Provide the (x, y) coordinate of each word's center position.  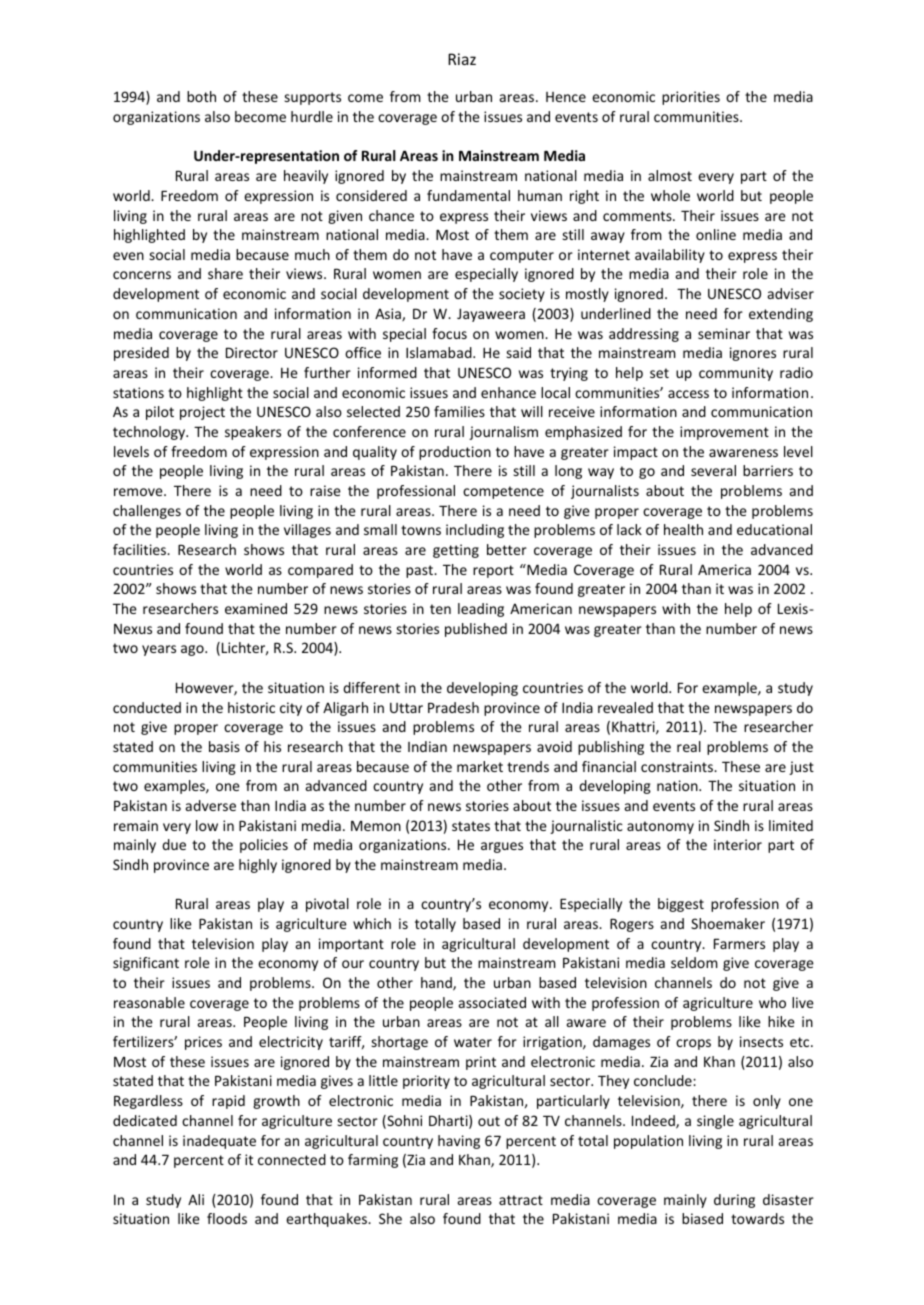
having (459, 1142)
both (201, 96)
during (734, 1201)
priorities (691, 98)
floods (227, 1218)
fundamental (468, 195)
